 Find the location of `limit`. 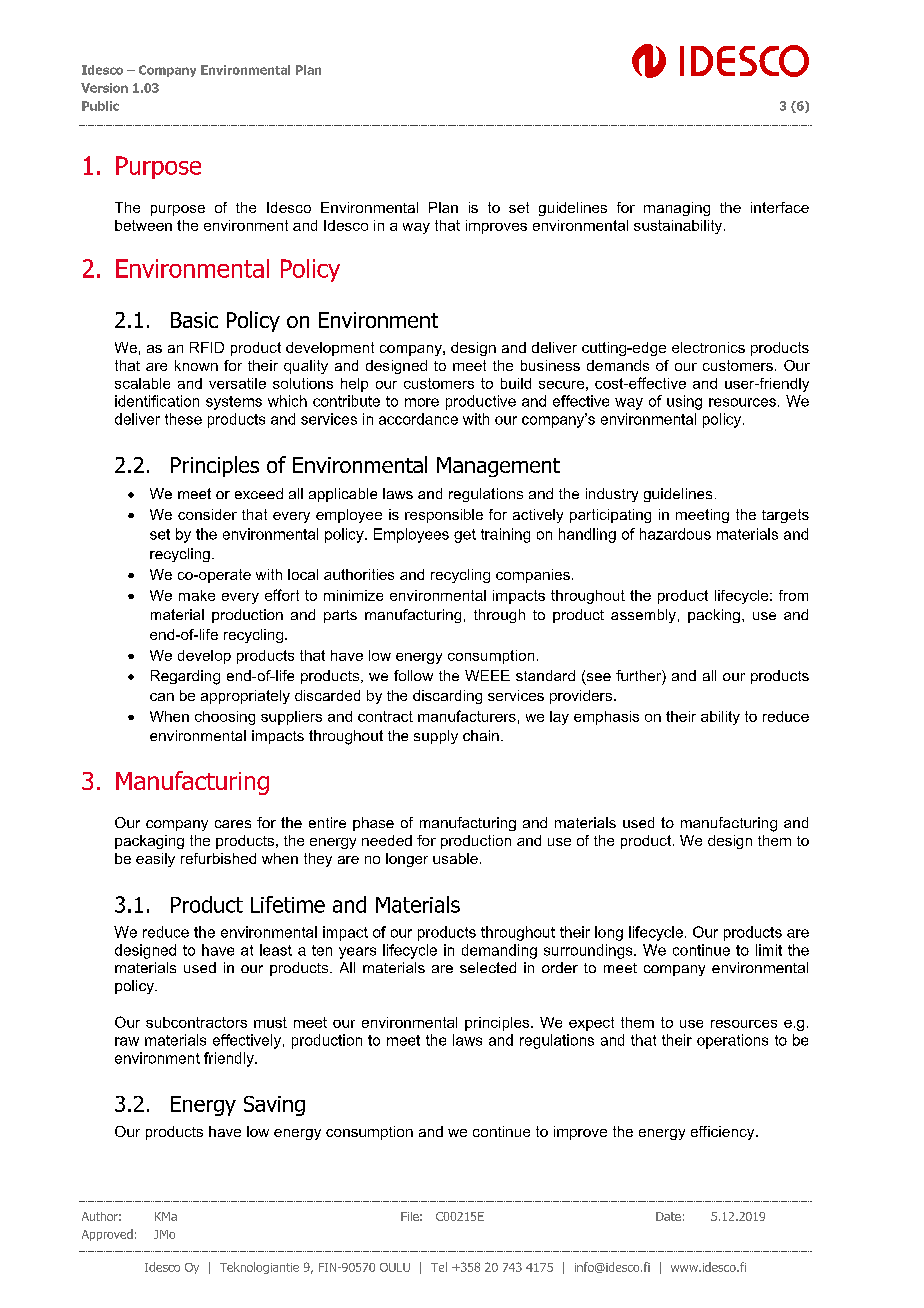

limit is located at coordinates (769, 950).
